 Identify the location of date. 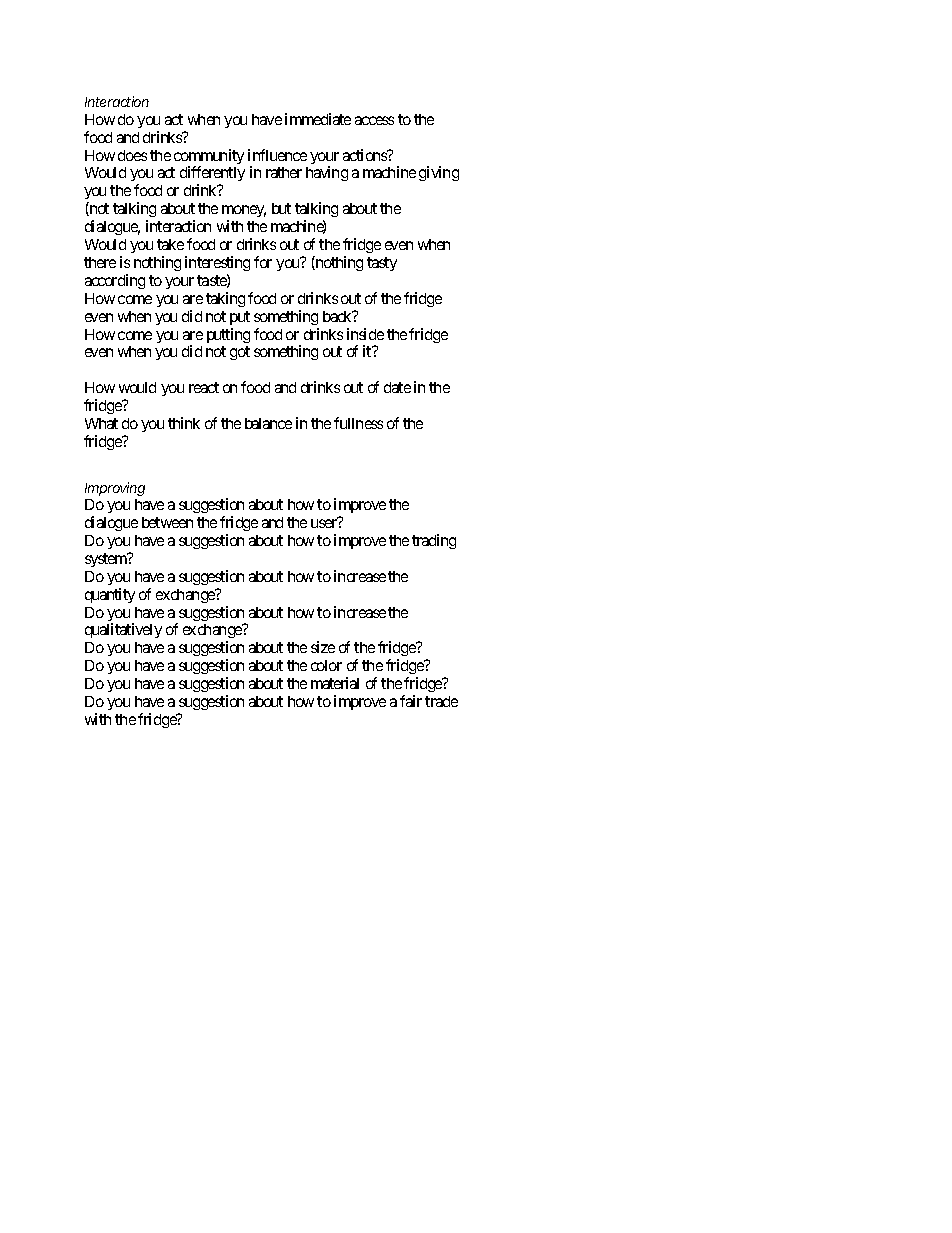
(397, 387).
